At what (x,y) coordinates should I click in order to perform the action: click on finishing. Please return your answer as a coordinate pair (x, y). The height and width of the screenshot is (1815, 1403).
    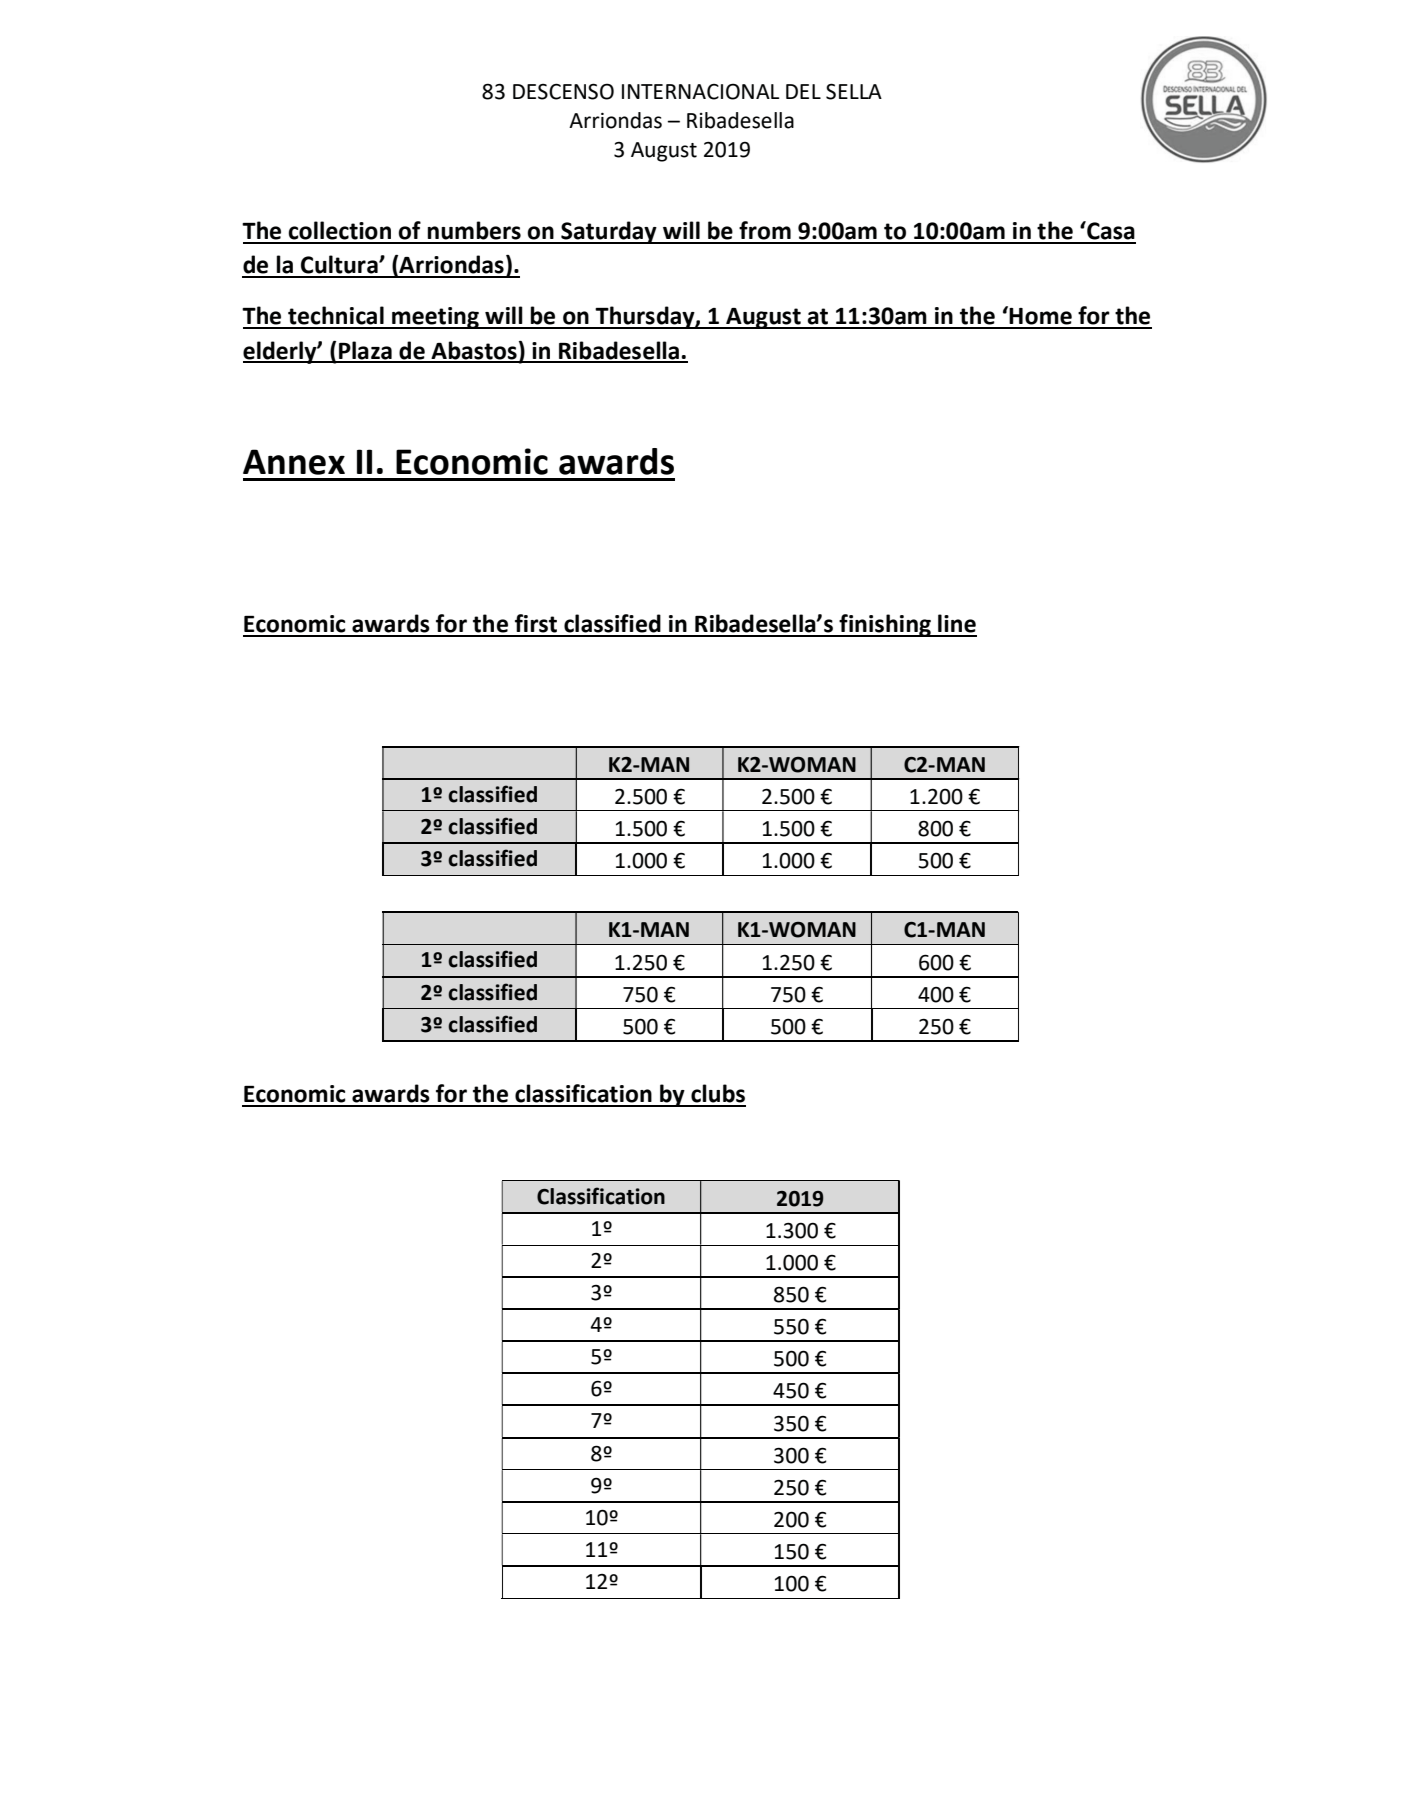
    Looking at the image, I should click on (885, 625).
